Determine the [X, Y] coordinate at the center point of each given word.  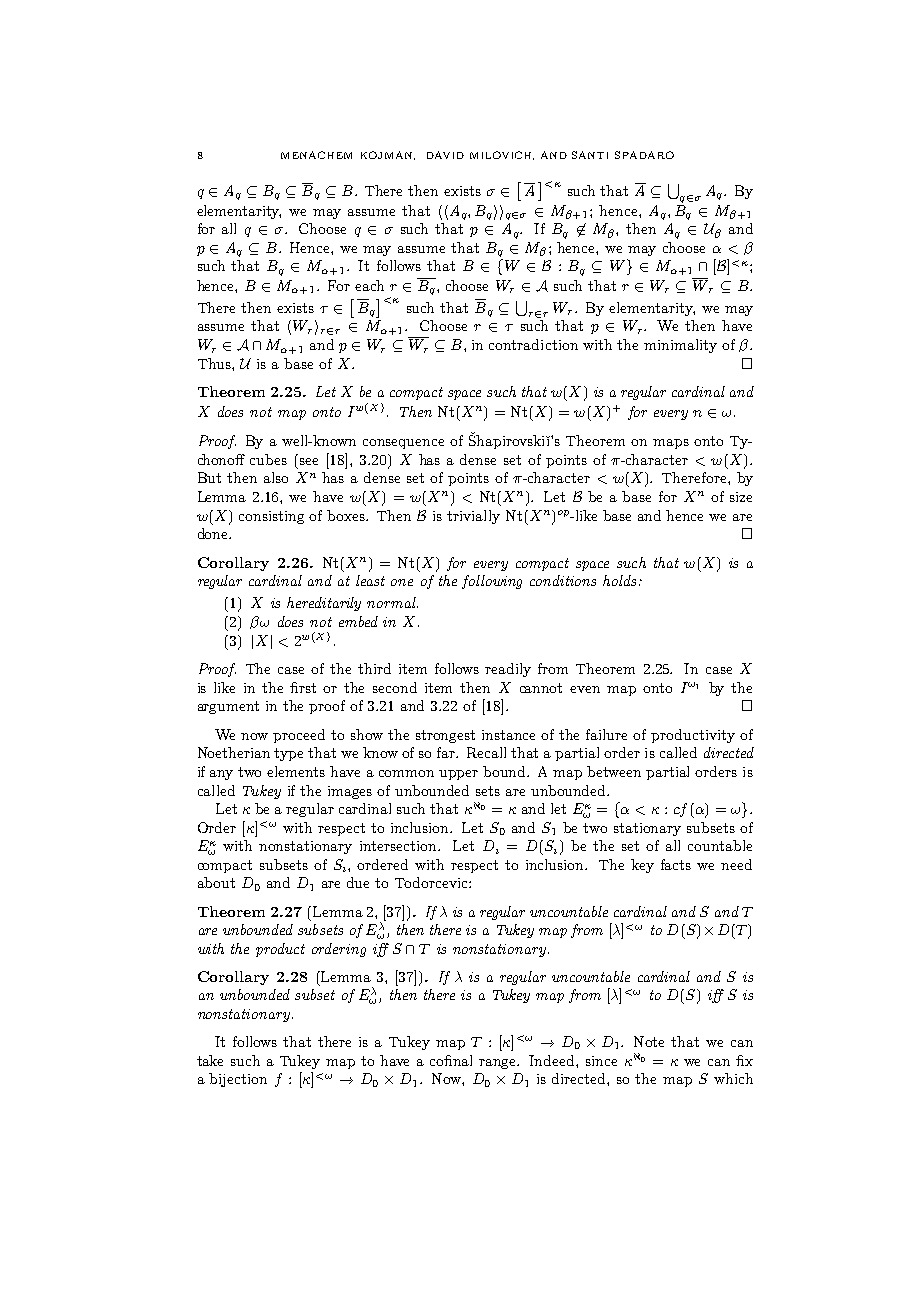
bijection [238, 1080]
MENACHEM [316, 155]
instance [508, 735]
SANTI [590, 155]
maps [671, 444]
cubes [268, 459]
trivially [473, 517]
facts [676, 864]
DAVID [445, 155]
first [303, 687]
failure [606, 734]
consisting [271, 517]
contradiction [533, 344]
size [741, 497]
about [216, 882]
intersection [400, 846]
